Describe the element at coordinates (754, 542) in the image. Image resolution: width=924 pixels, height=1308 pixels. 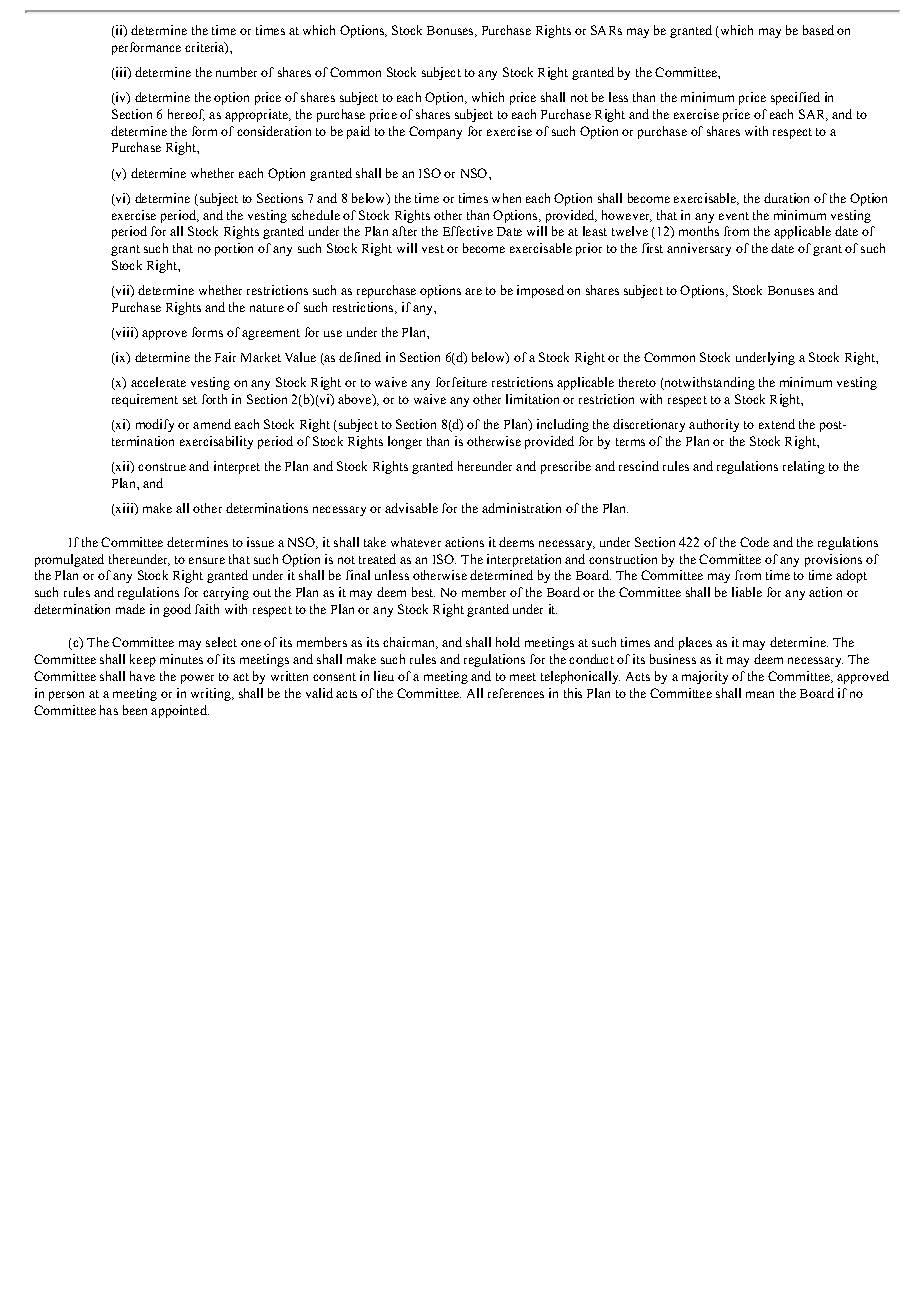
I see `Code` at that location.
